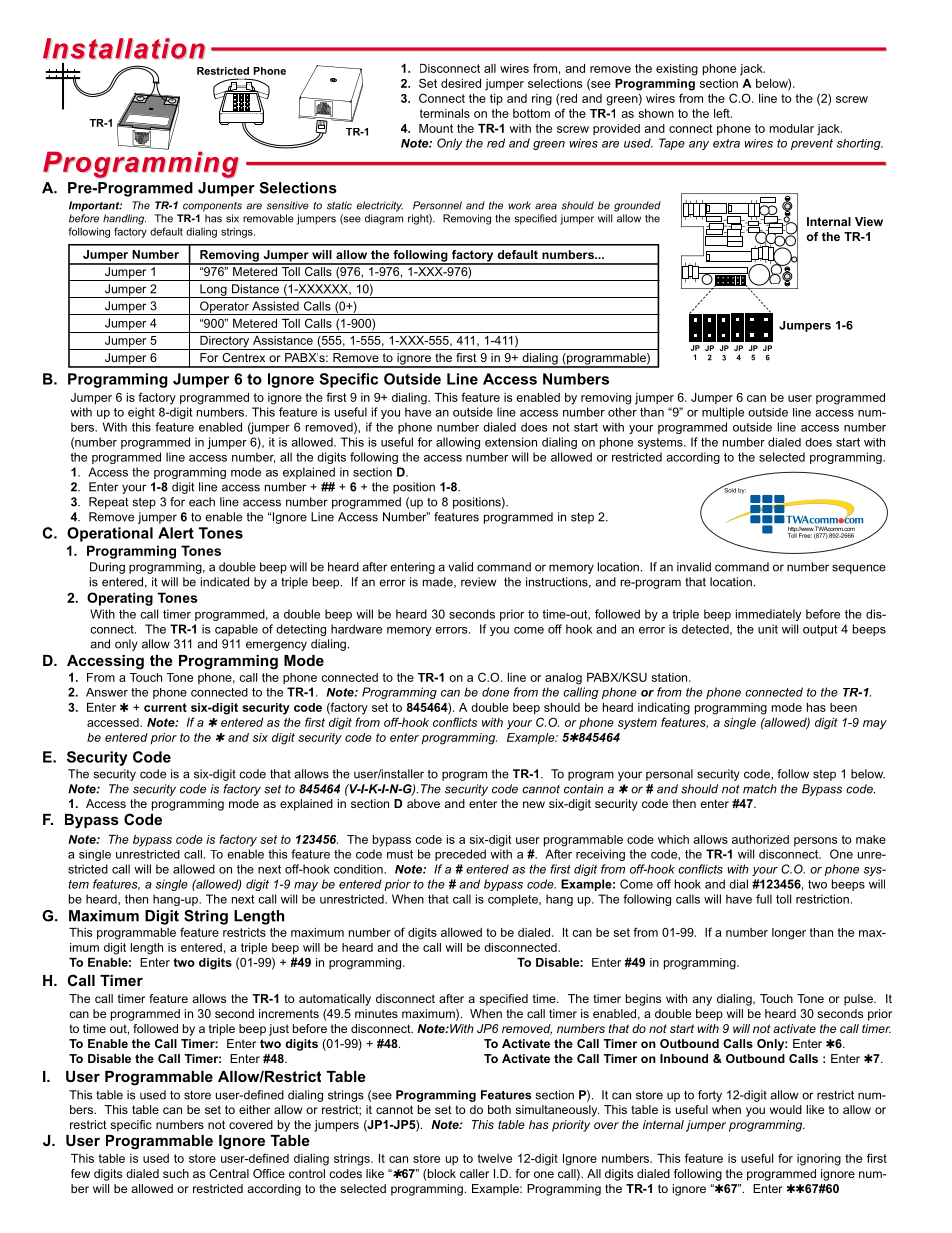 The width and height of the image is (952, 1233). I want to click on Personnel, so click(437, 205).
